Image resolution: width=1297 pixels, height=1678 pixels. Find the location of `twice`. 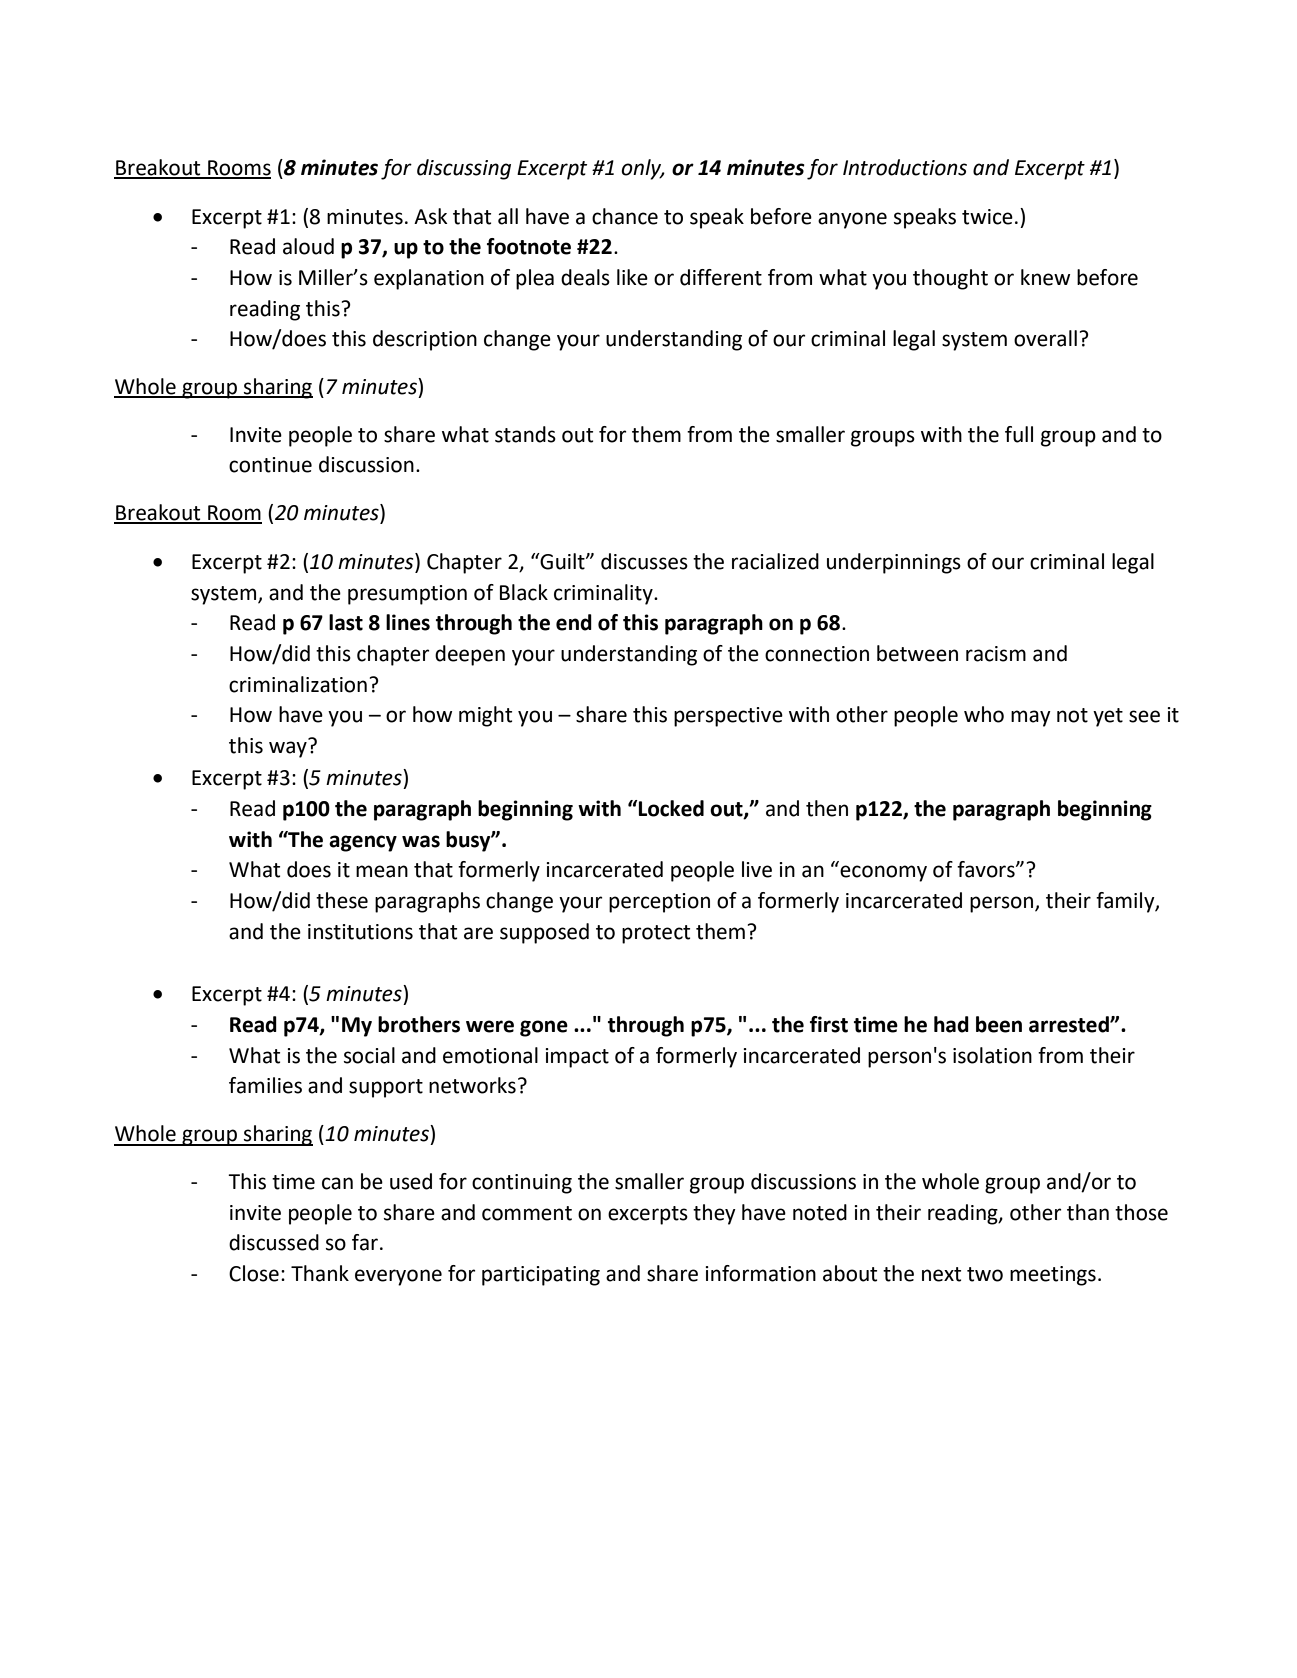

twice is located at coordinates (987, 217).
